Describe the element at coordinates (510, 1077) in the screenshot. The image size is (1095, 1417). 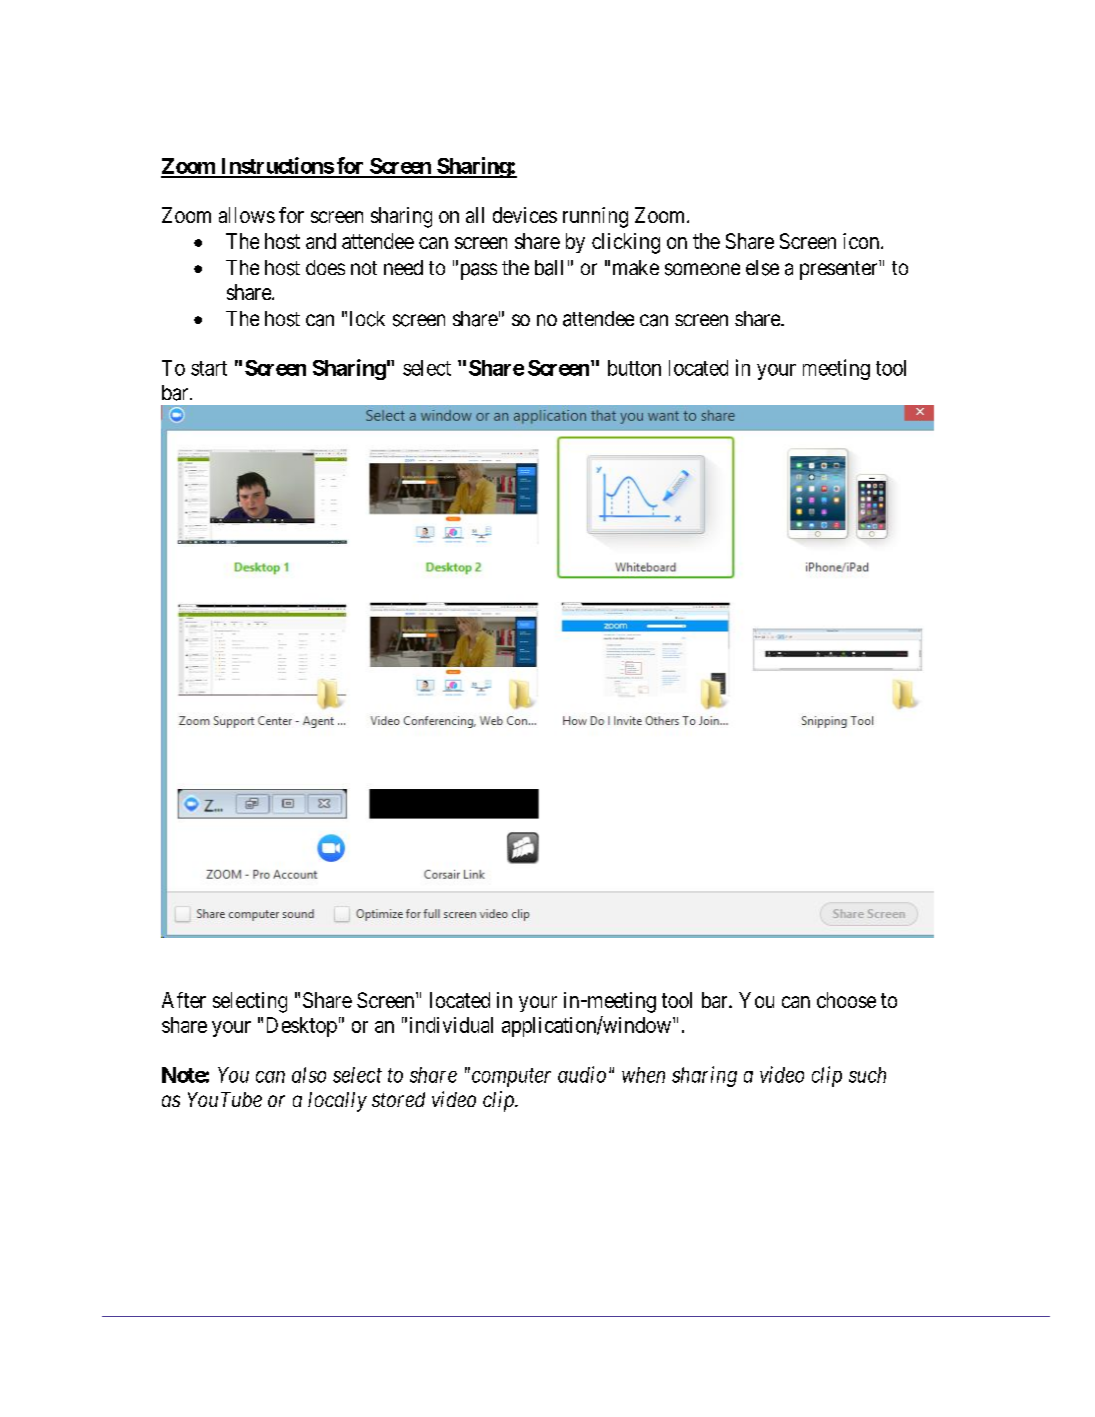
I see `computer` at that location.
